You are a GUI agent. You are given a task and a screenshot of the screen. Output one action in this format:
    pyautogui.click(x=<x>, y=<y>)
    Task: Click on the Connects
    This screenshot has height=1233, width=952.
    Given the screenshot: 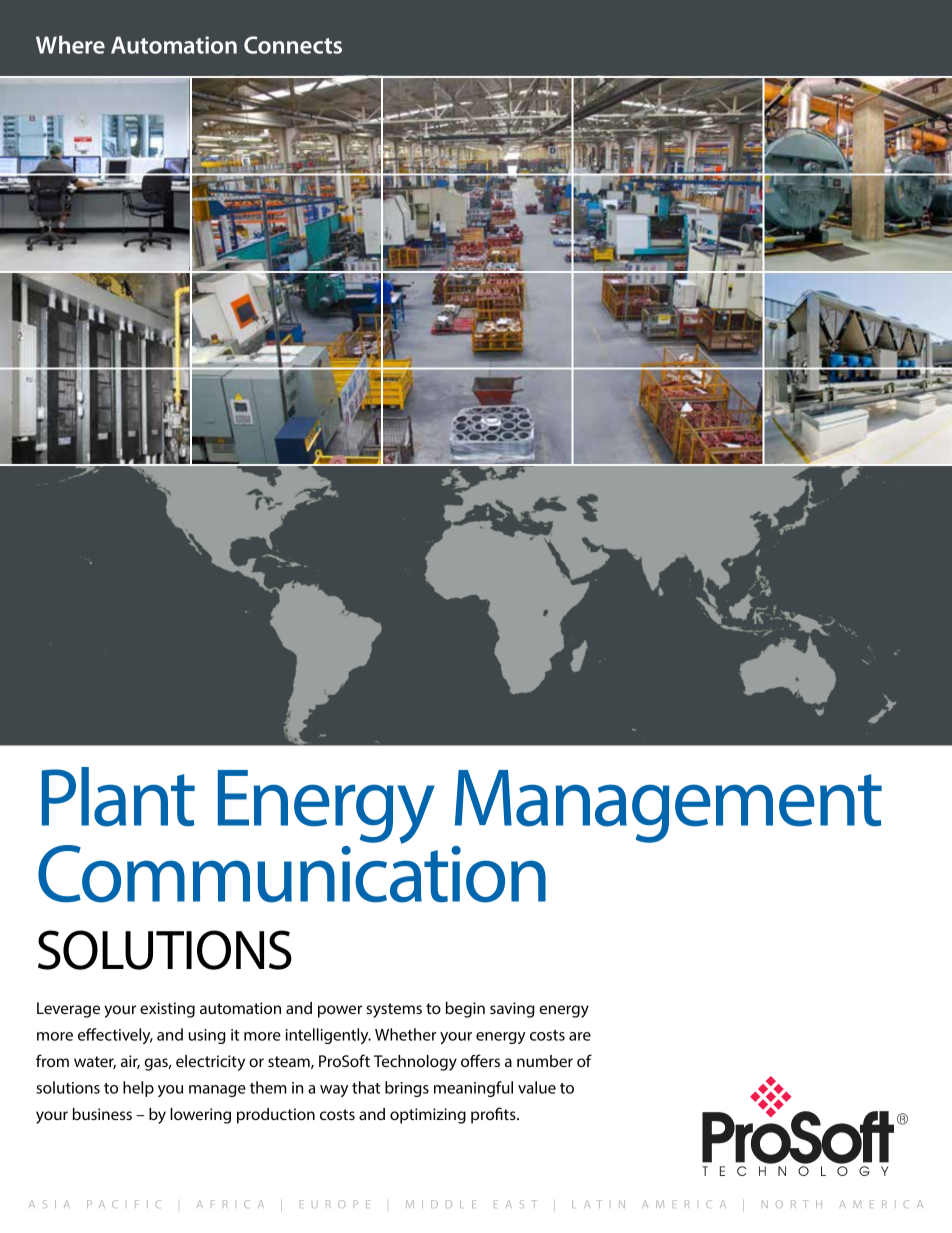 What is the action you would take?
    pyautogui.click(x=293, y=45)
